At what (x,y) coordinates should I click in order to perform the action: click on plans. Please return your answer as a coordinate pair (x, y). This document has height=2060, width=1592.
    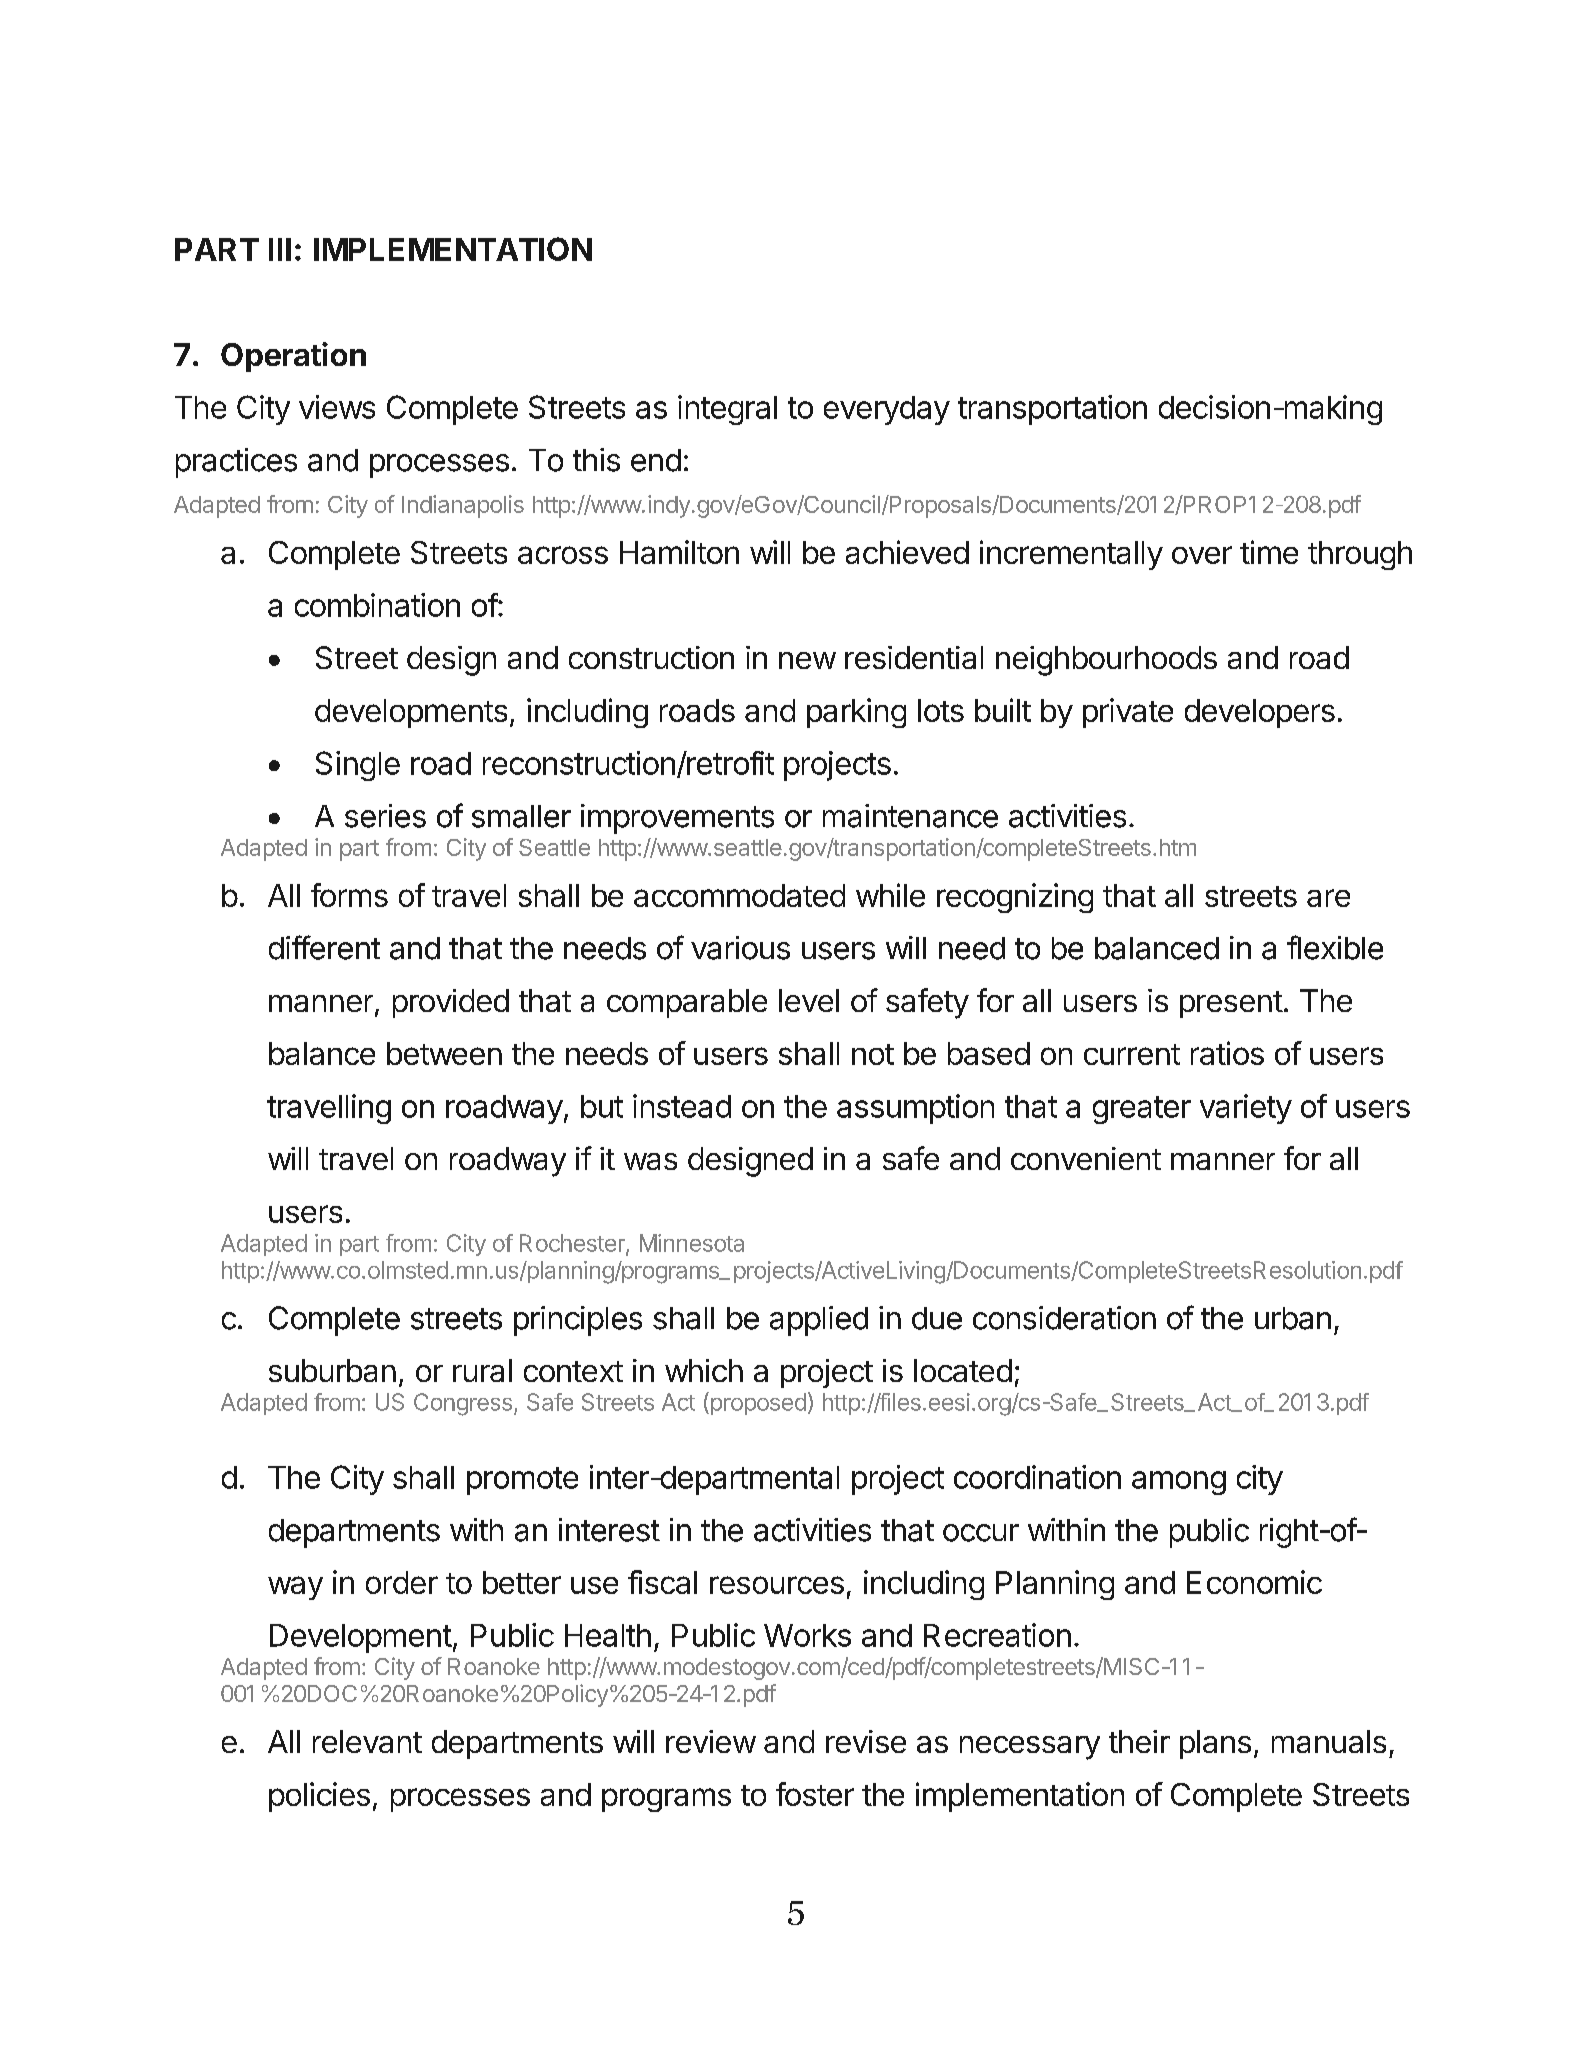
    Looking at the image, I should click on (1215, 1744).
